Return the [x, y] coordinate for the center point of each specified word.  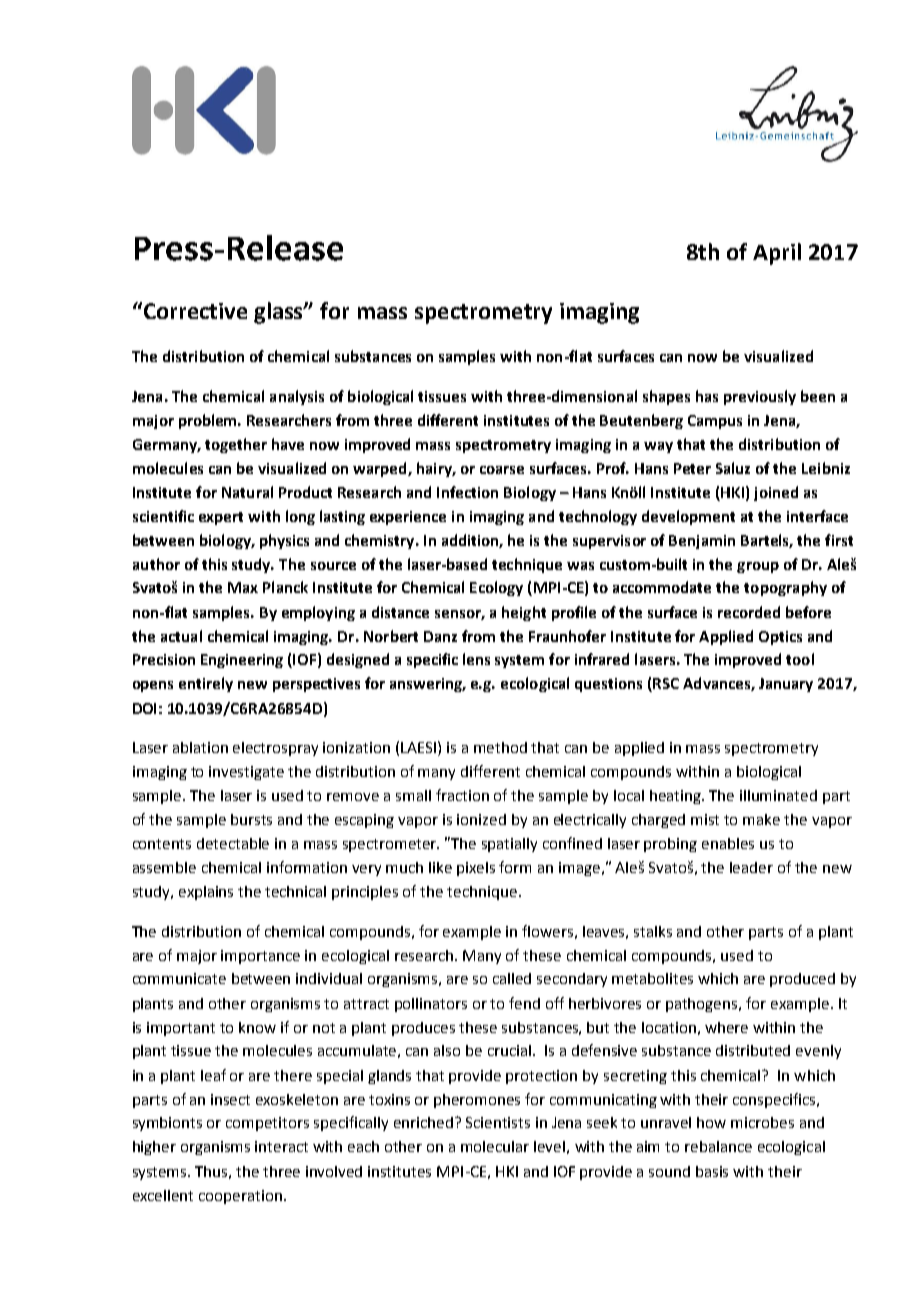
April [777, 254]
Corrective [194, 310]
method [500, 747]
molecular [495, 1146]
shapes [666, 397]
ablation [200, 747]
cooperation [240, 1197]
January [786, 685]
